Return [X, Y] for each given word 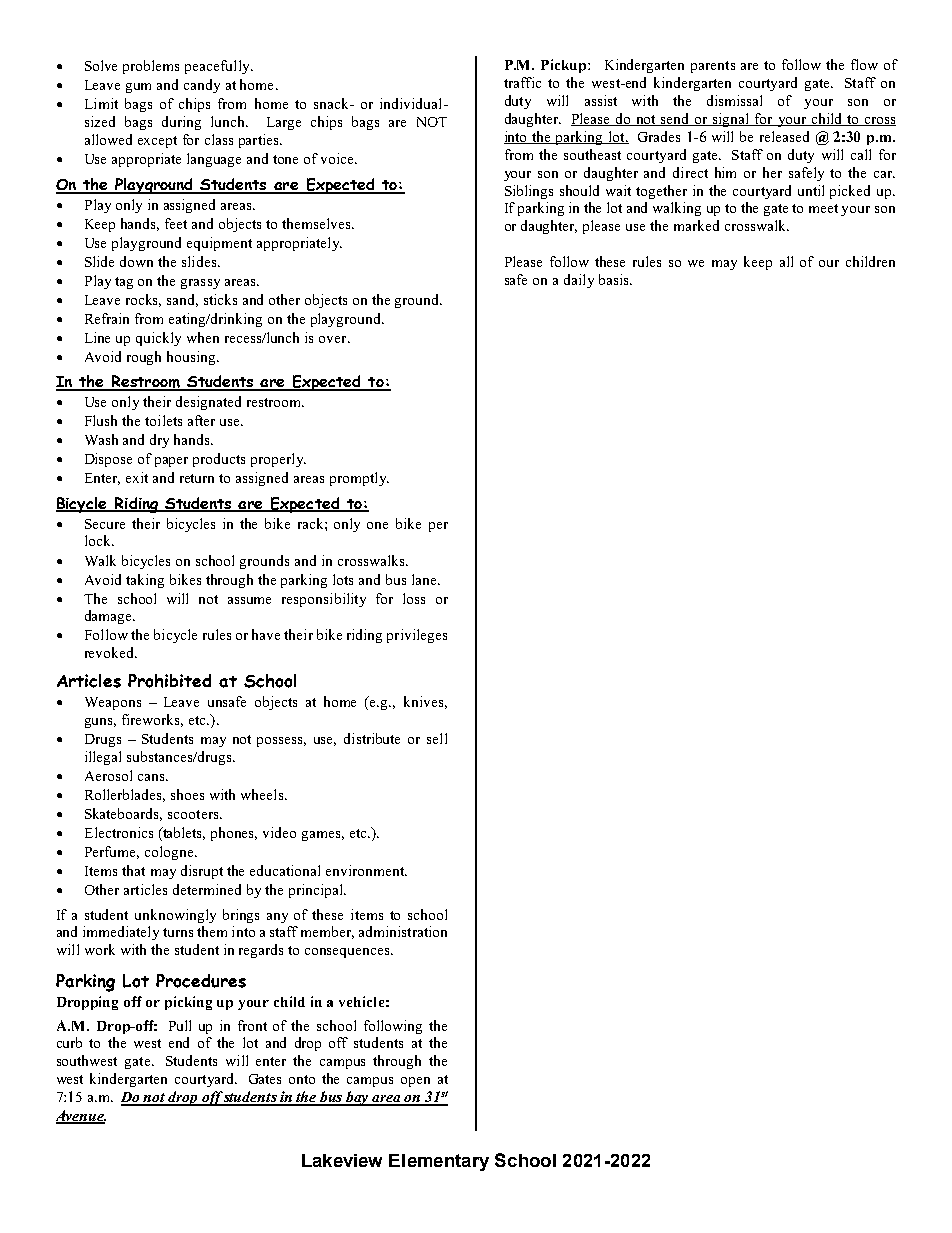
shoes [187, 794]
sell [437, 738]
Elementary [439, 1162]
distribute [372, 738]
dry [159, 441]
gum [138, 88]
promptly [359, 479]
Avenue [81, 1116]
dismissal [734, 100]
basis [615, 279]
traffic [522, 82]
